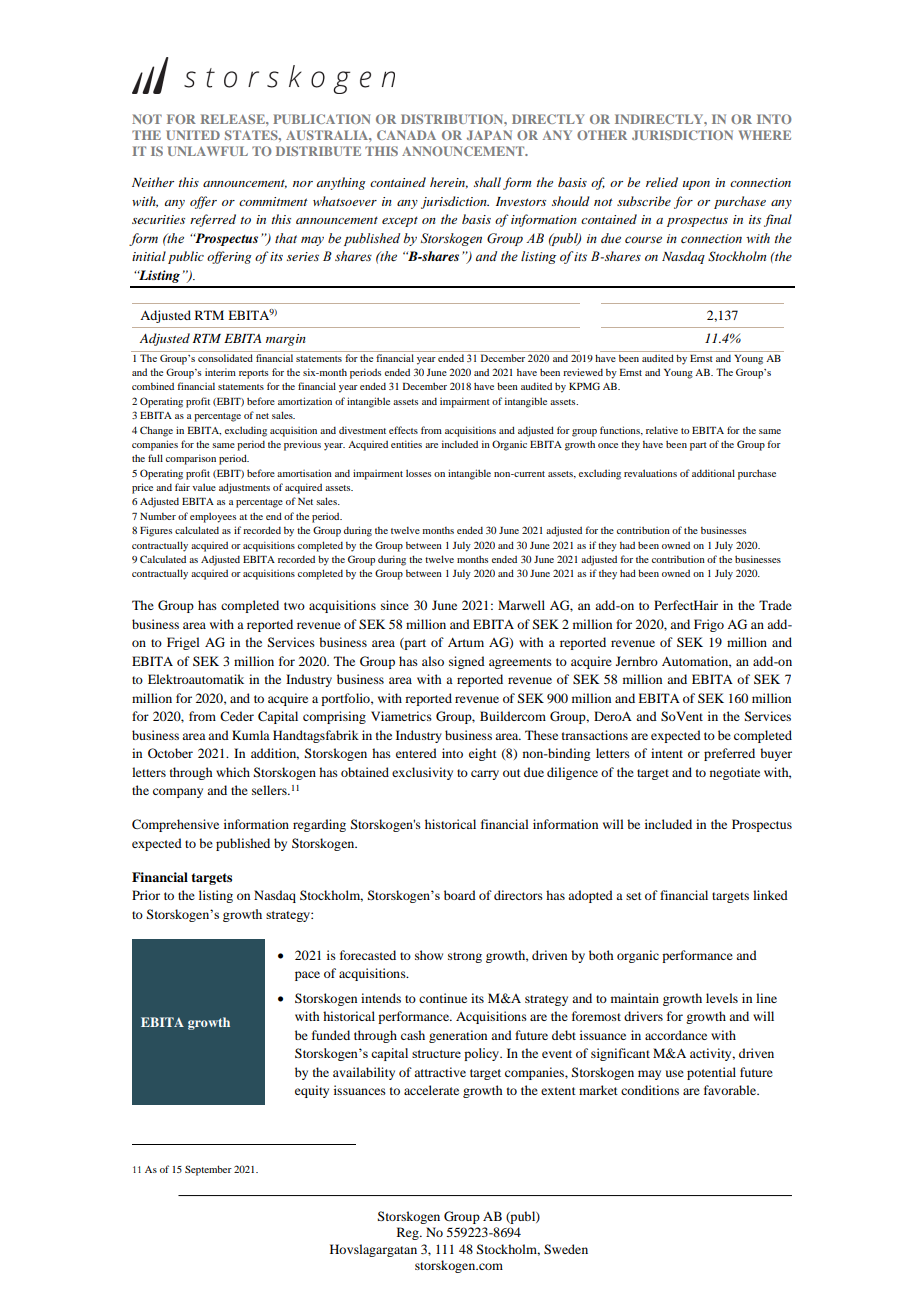 Image resolution: width=924 pixels, height=1308 pixels. What do you see at coordinates (208, 151) in the image?
I see `UNLAWFUL` at bounding box center [208, 151].
